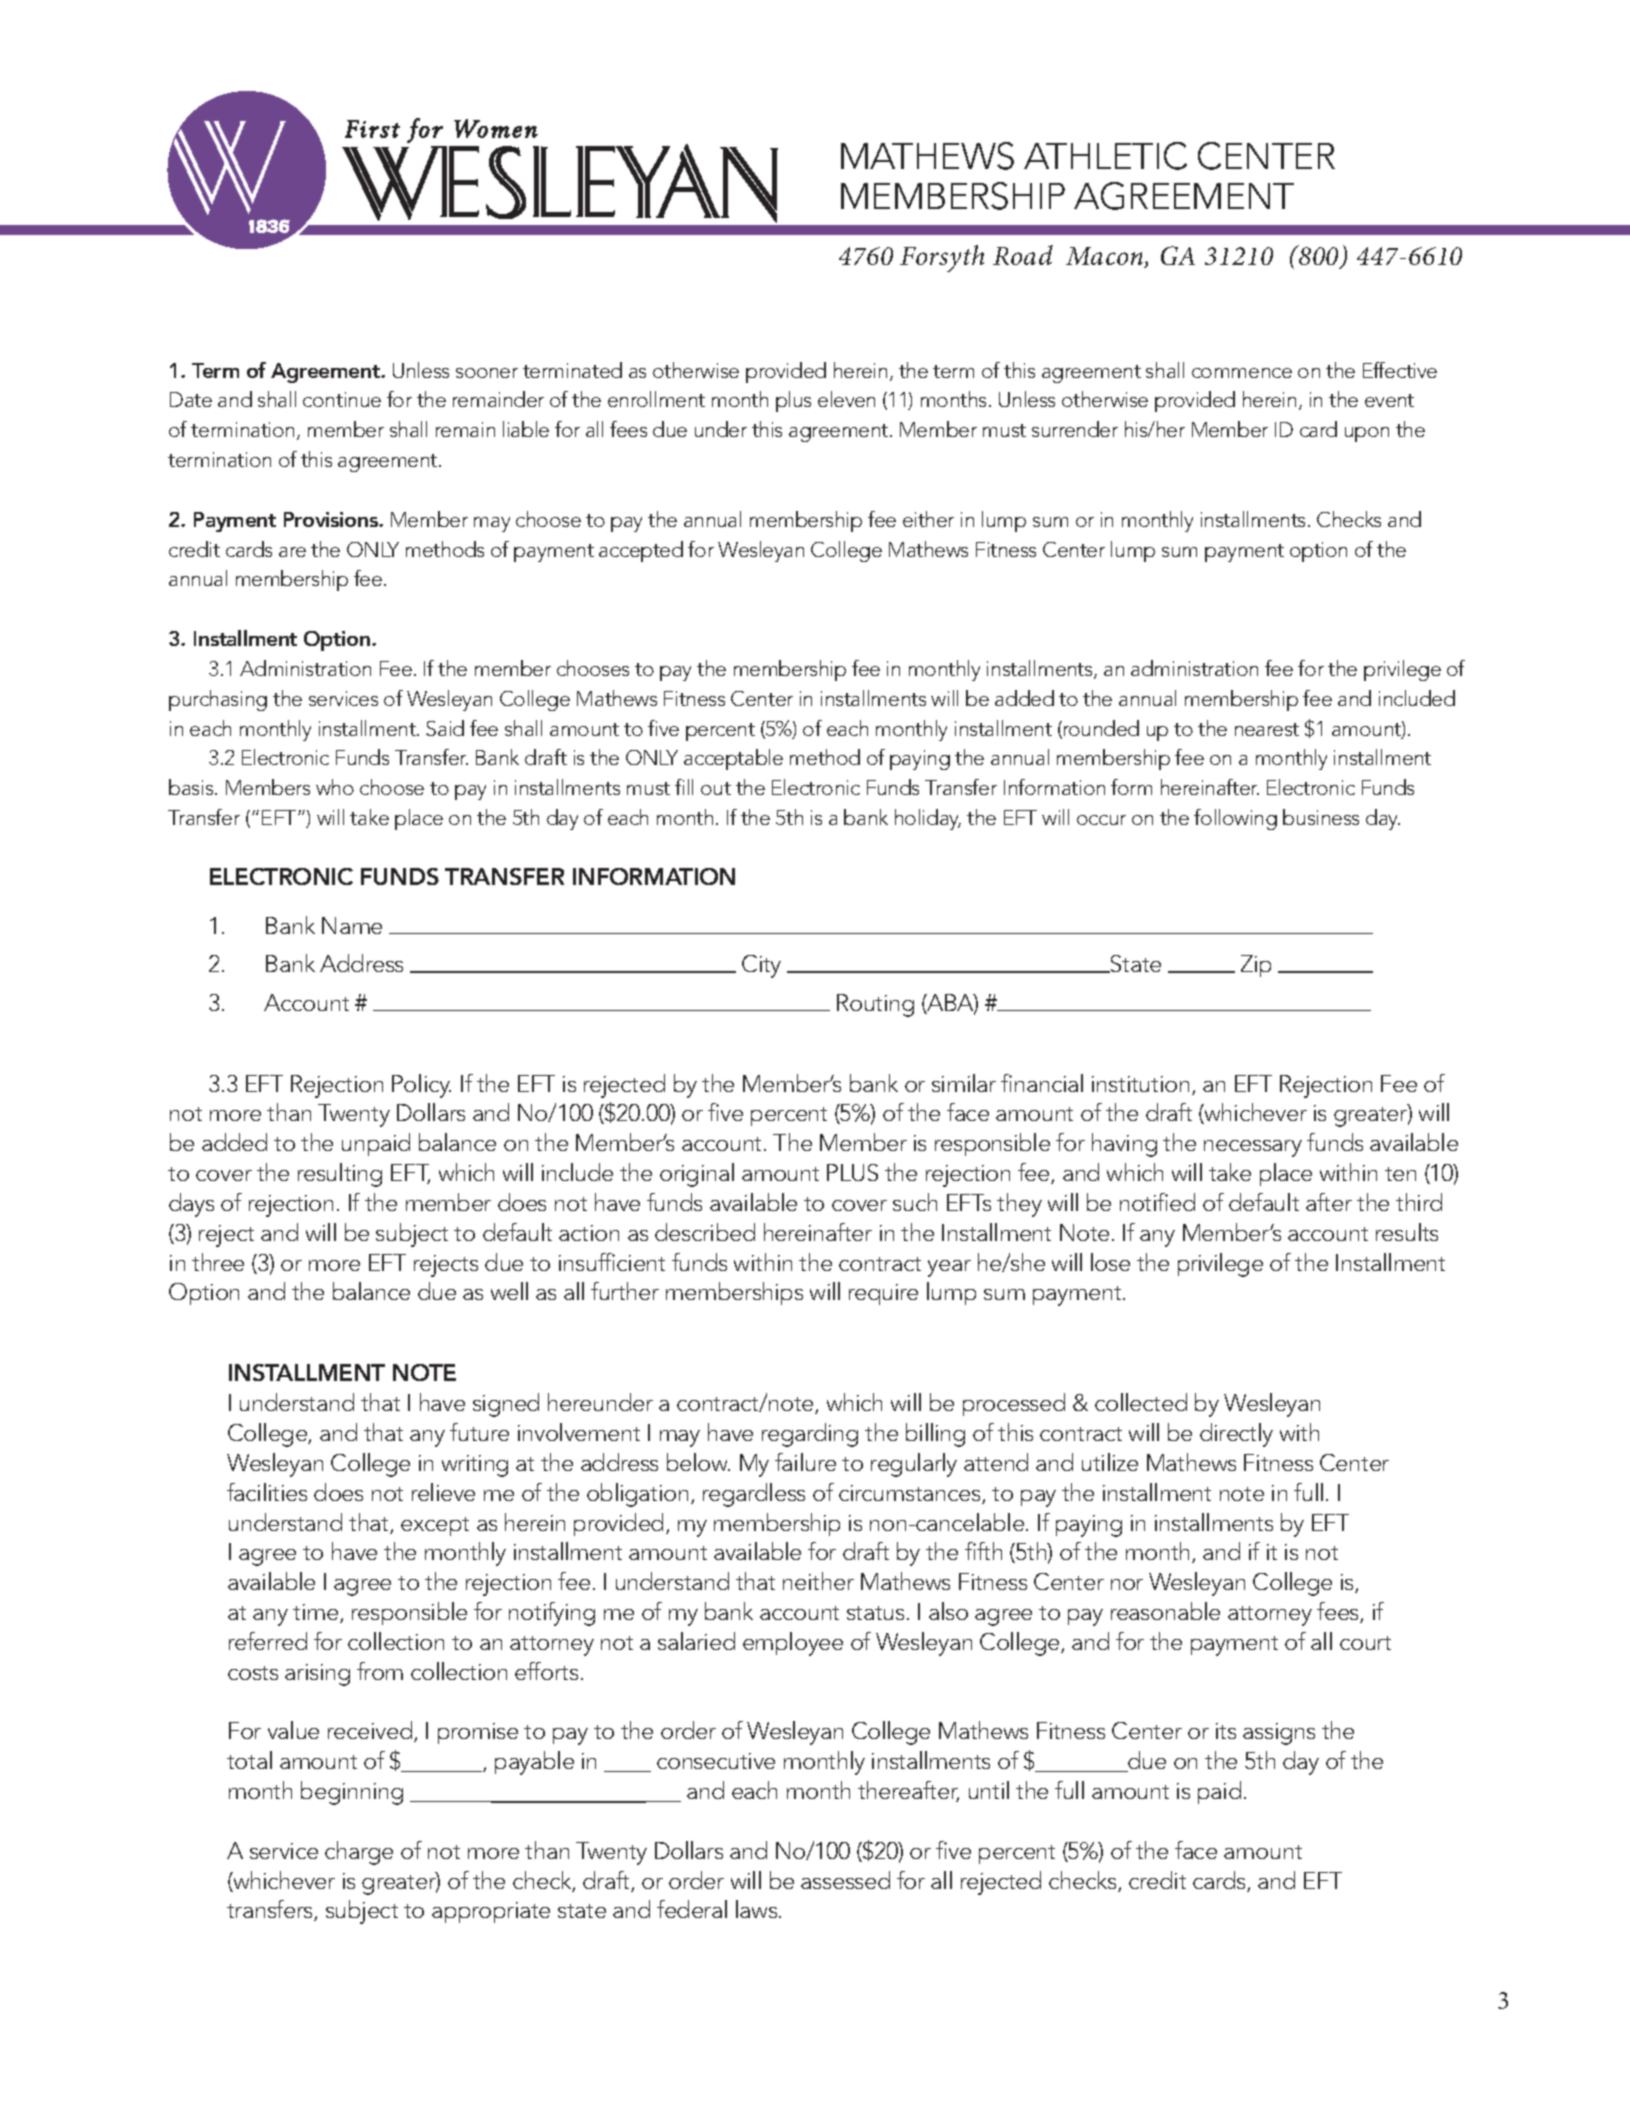 This page has height=2110, width=1630. What do you see at coordinates (342, 399) in the page?
I see `continue` at bounding box center [342, 399].
